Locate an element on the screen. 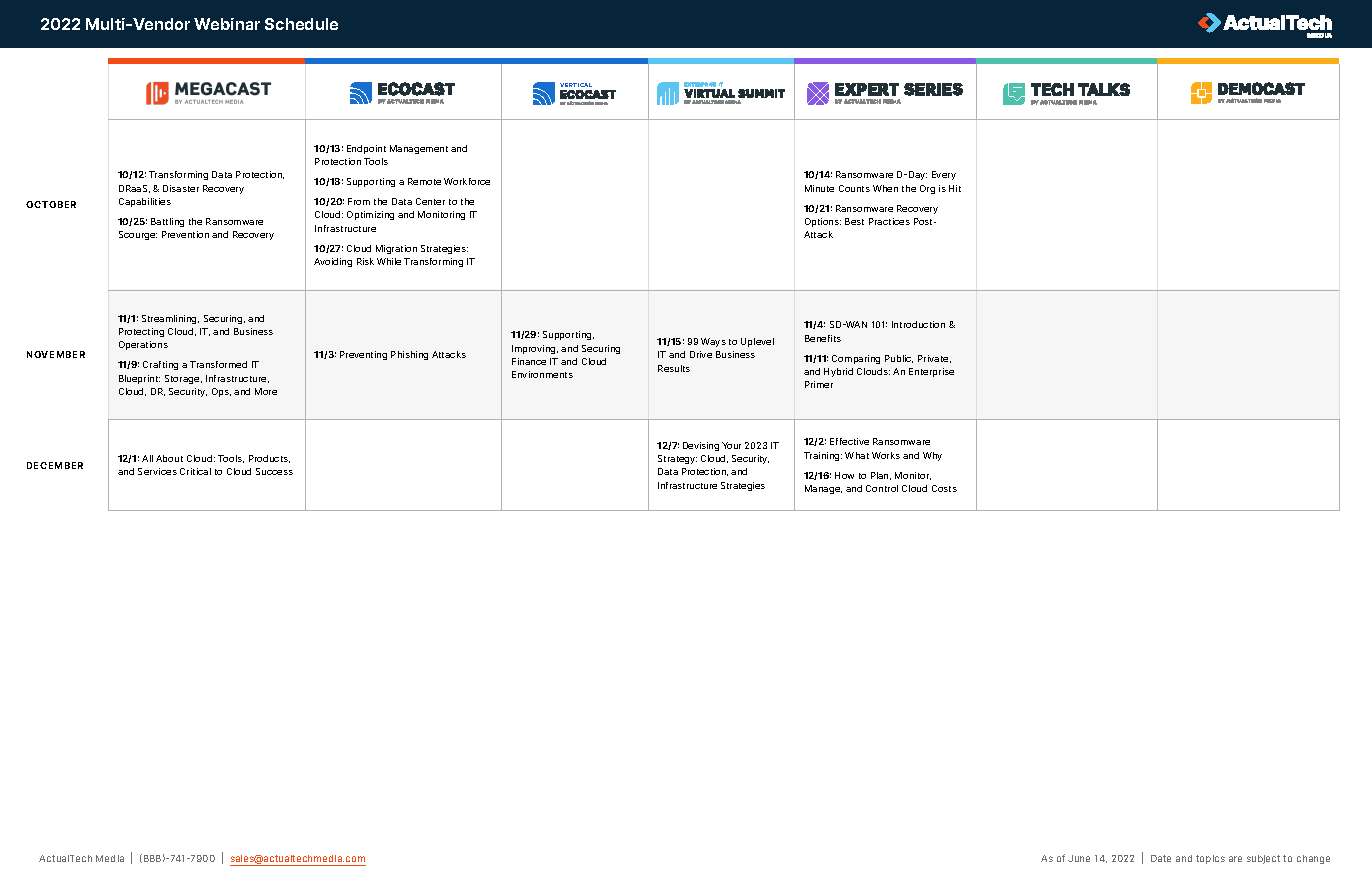  Schedule is located at coordinates (301, 24).
